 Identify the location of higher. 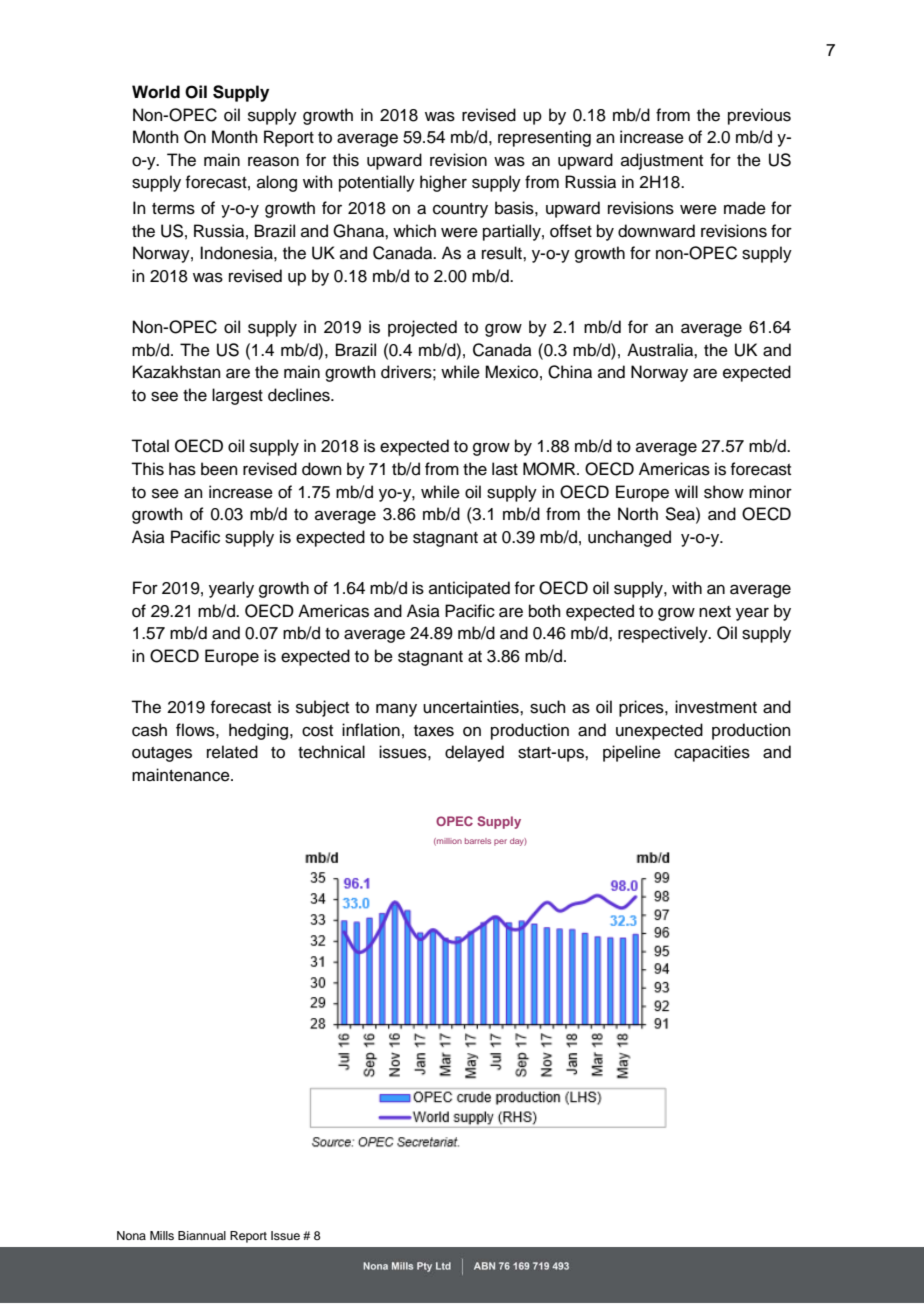
(443, 183).
